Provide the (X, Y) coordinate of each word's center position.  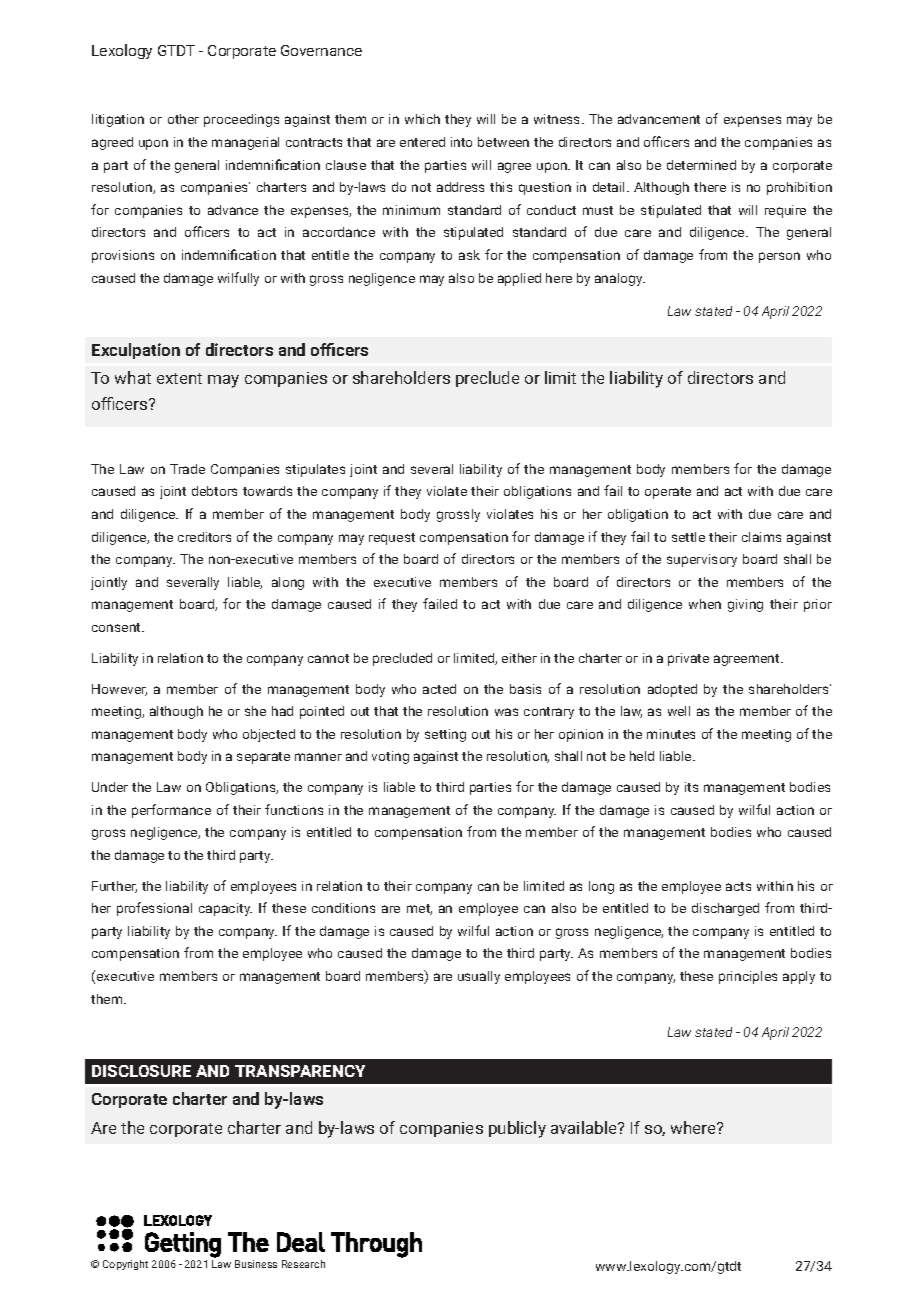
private (688, 659)
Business (256, 1264)
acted (439, 689)
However (119, 690)
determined (701, 165)
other (183, 119)
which (422, 119)
